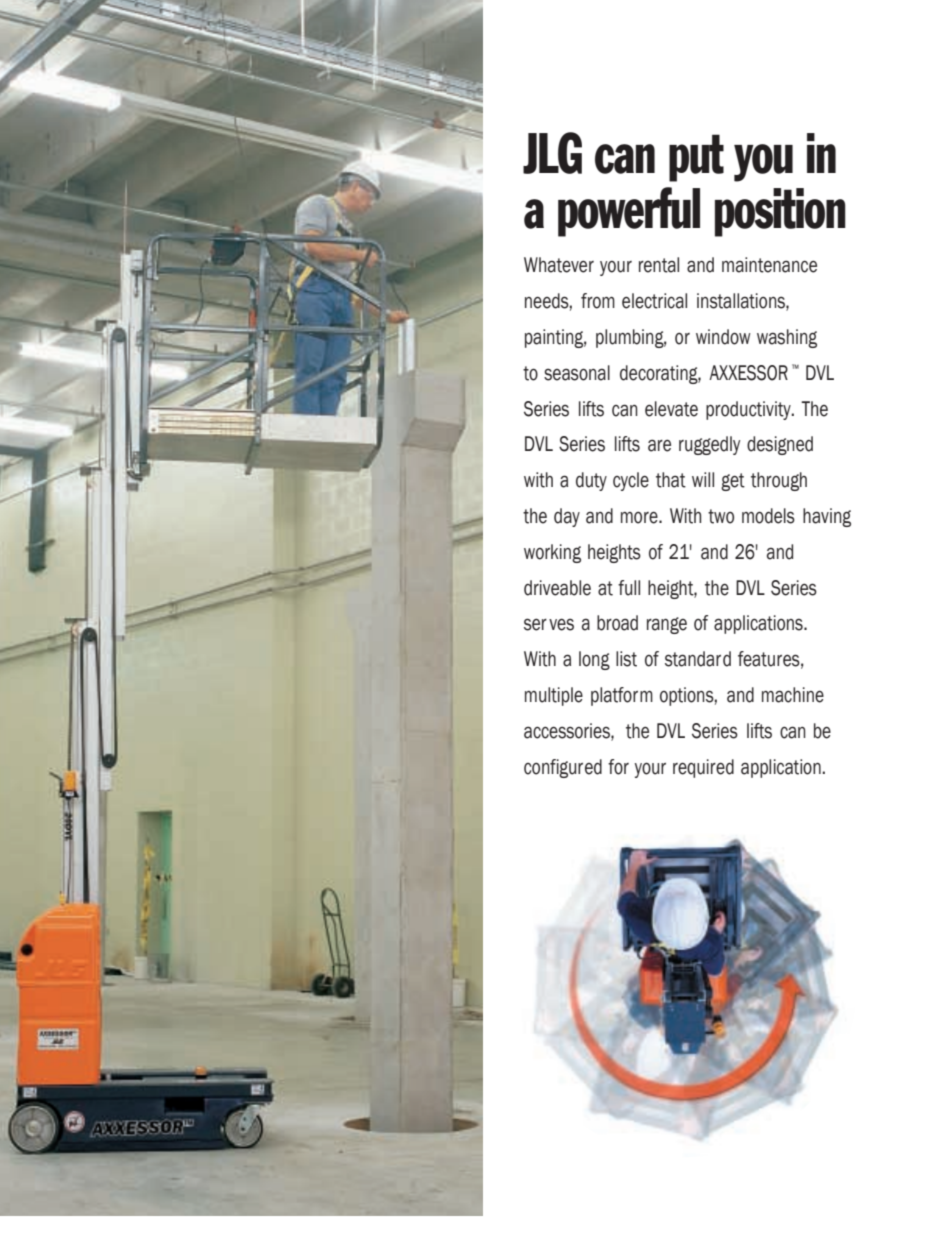  What do you see at coordinates (561, 624) in the page?
I see `ves` at bounding box center [561, 624].
